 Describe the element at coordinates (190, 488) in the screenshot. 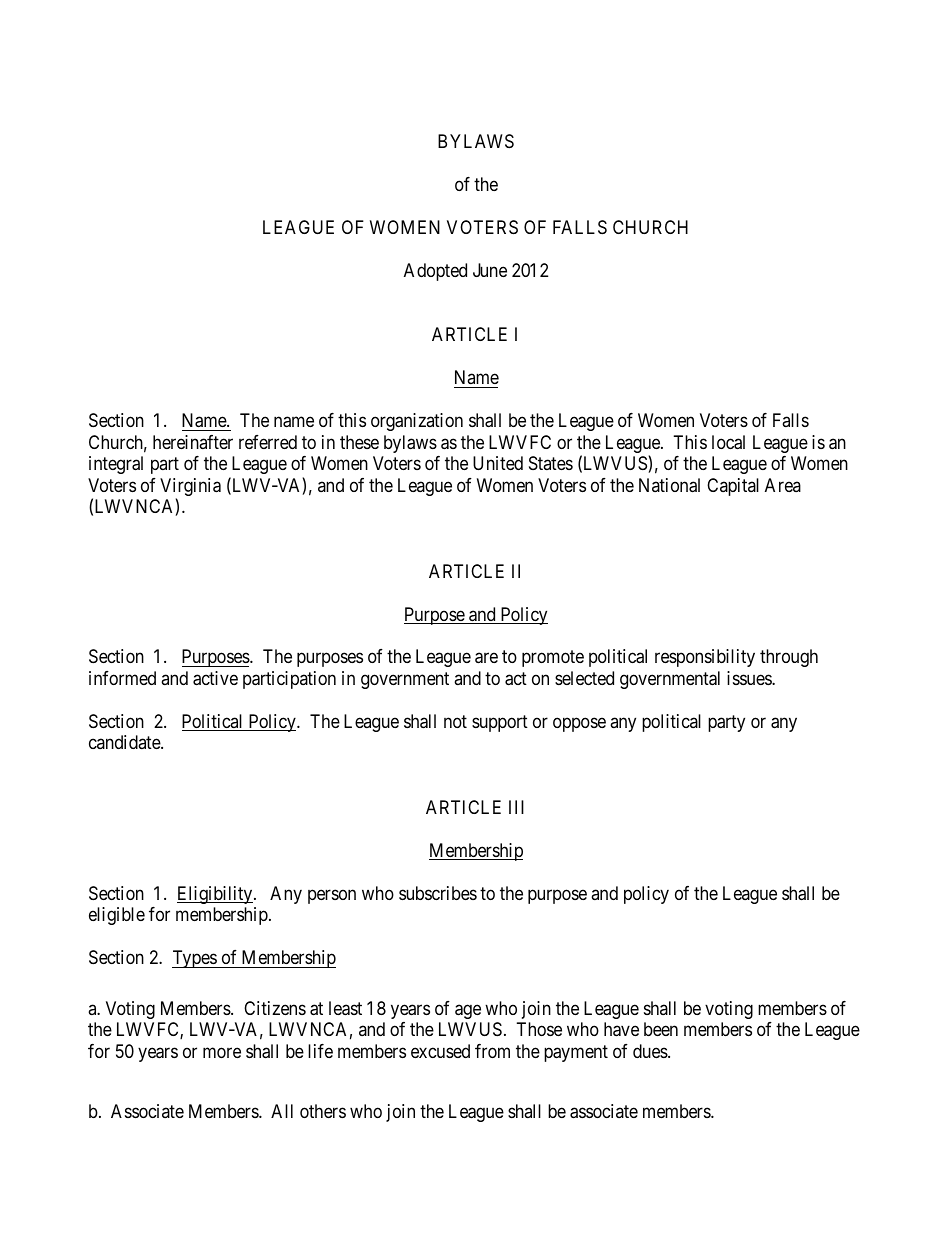

I see `Virginia` at that location.
